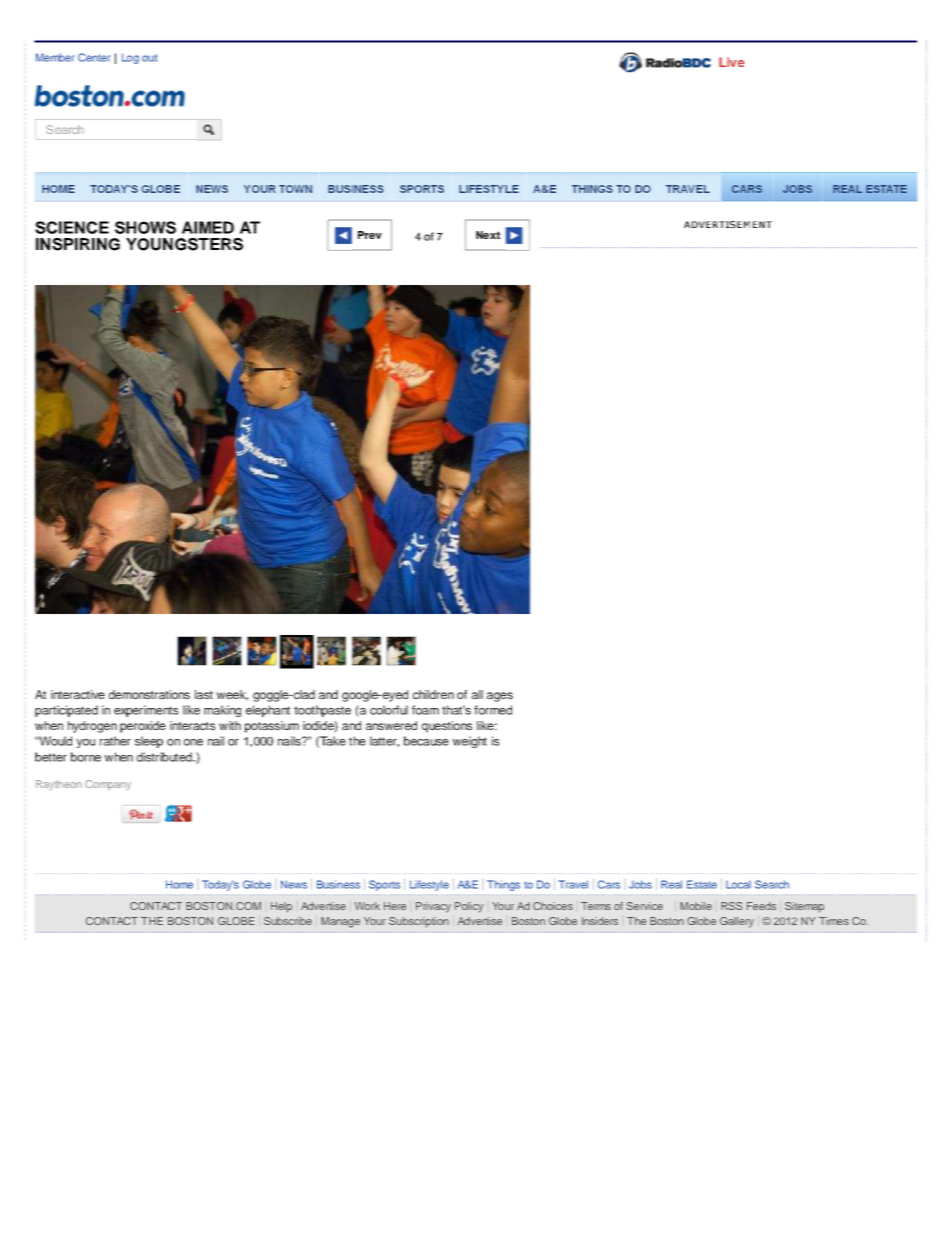  Describe the element at coordinates (149, 694) in the image. I see `demonstrations` at that location.
